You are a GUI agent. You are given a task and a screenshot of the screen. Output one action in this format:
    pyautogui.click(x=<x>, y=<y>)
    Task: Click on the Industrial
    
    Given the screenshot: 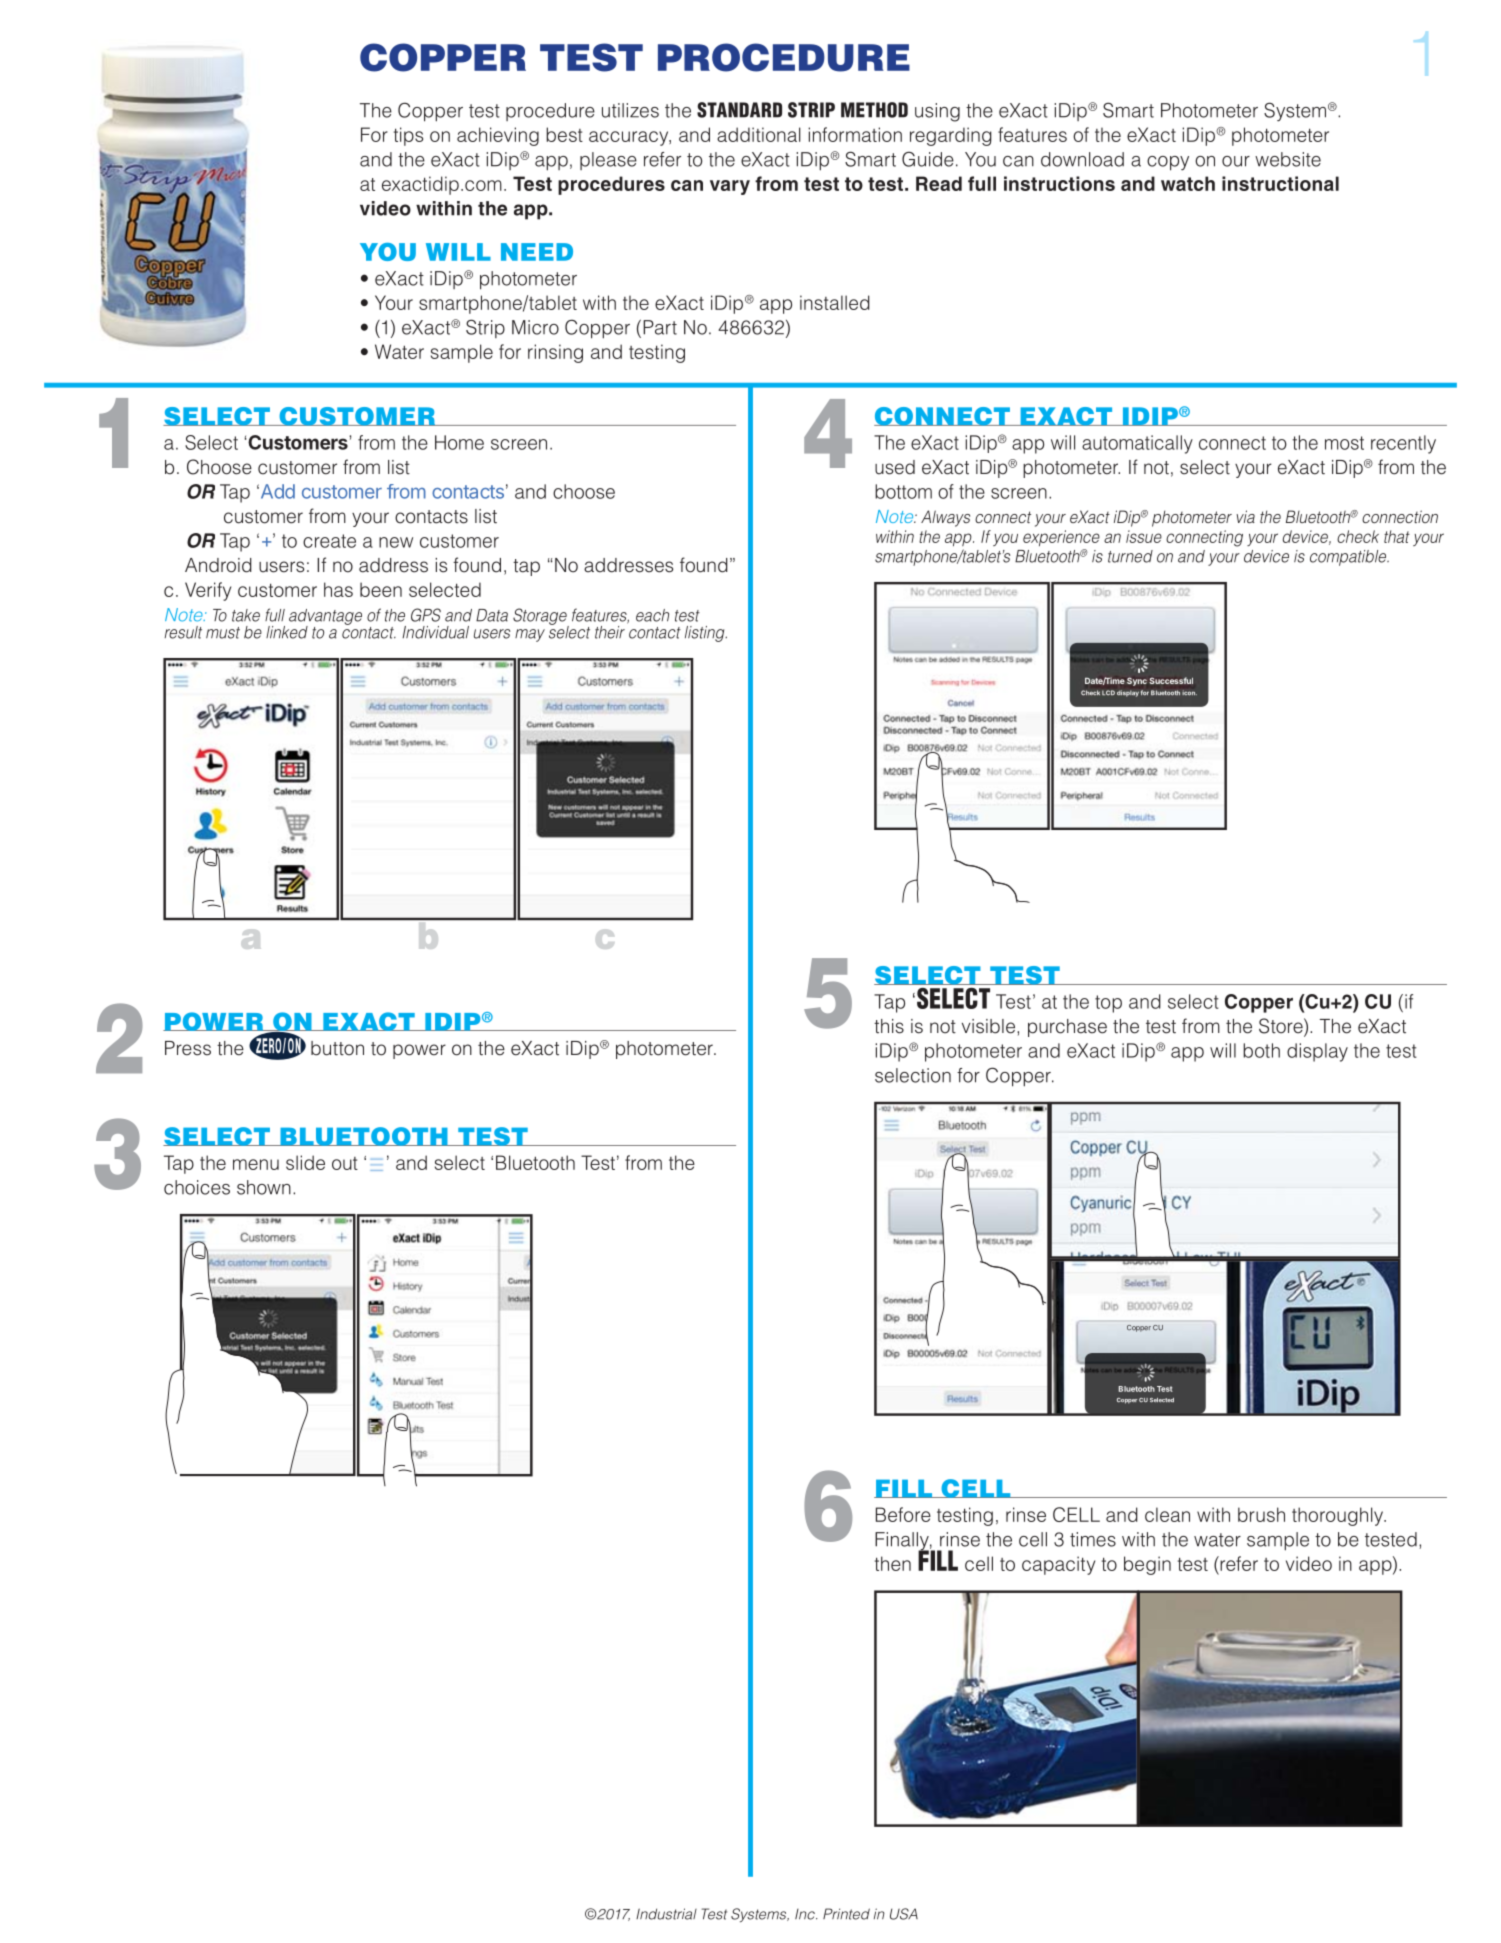 What is the action you would take?
    pyautogui.click(x=666, y=1914)
